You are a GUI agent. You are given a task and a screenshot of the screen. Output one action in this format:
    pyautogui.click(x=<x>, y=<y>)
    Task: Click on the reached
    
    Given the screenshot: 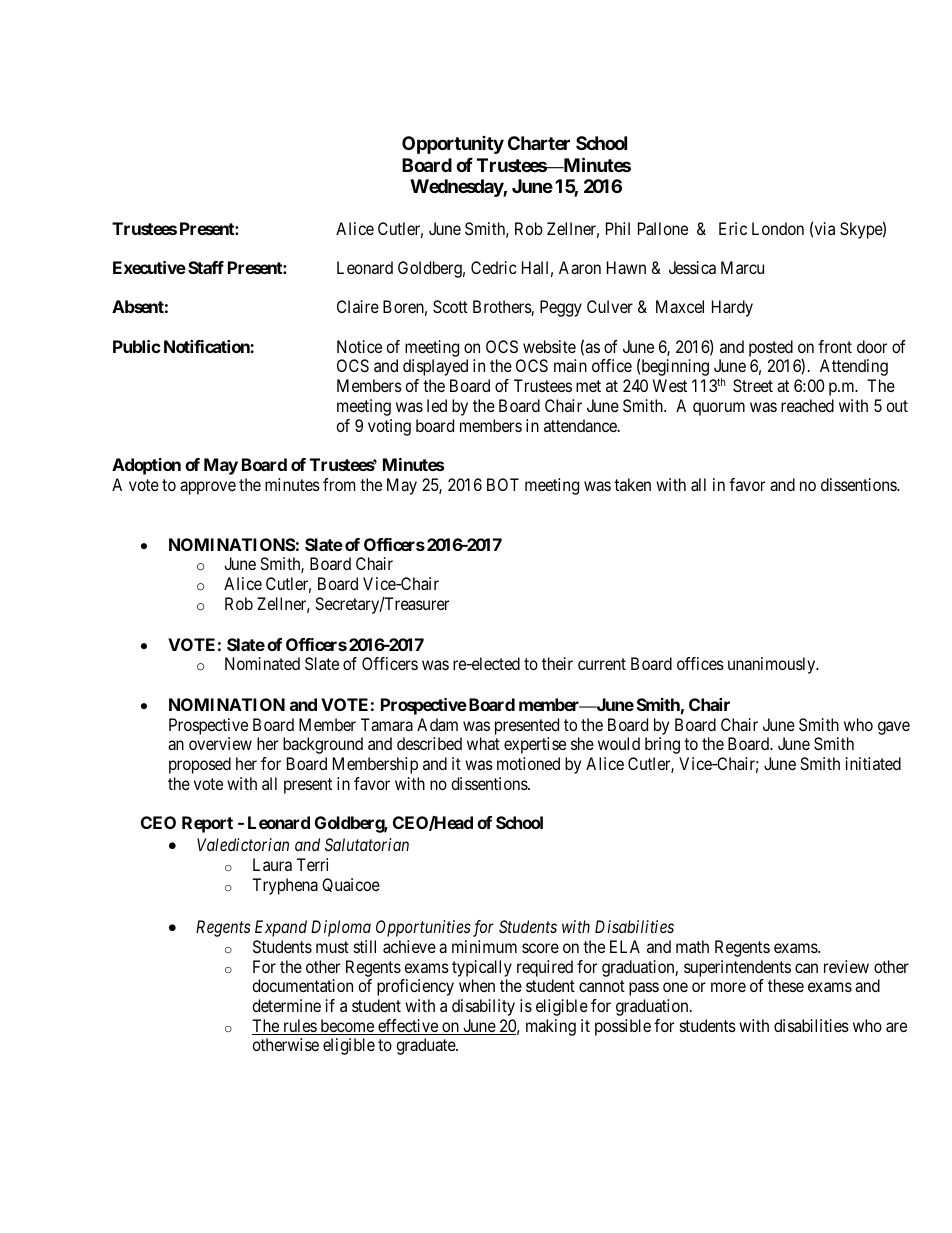 What is the action you would take?
    pyautogui.click(x=807, y=405)
